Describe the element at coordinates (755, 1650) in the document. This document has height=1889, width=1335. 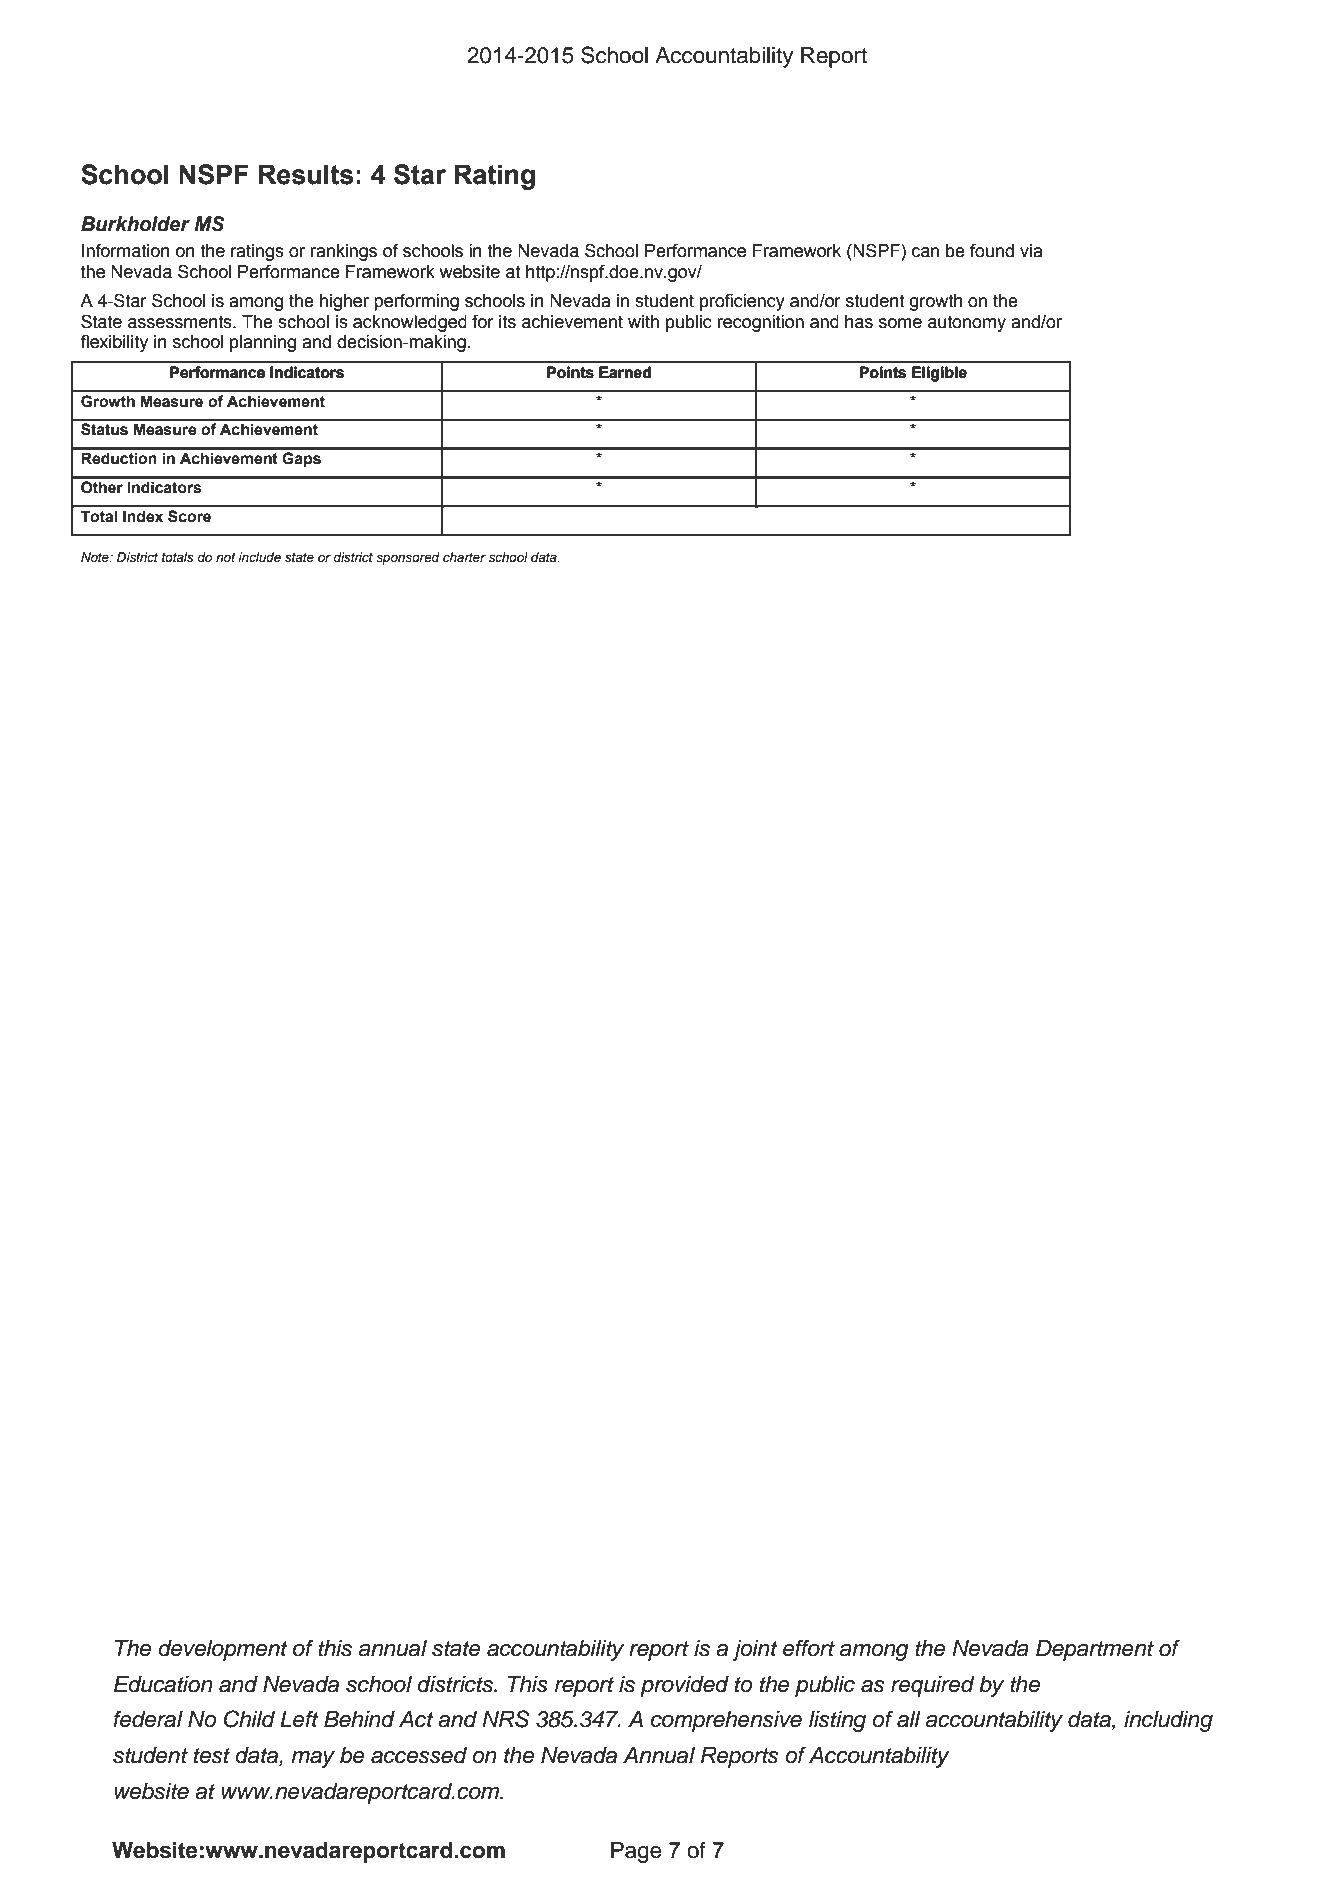
I see `joint` at that location.
